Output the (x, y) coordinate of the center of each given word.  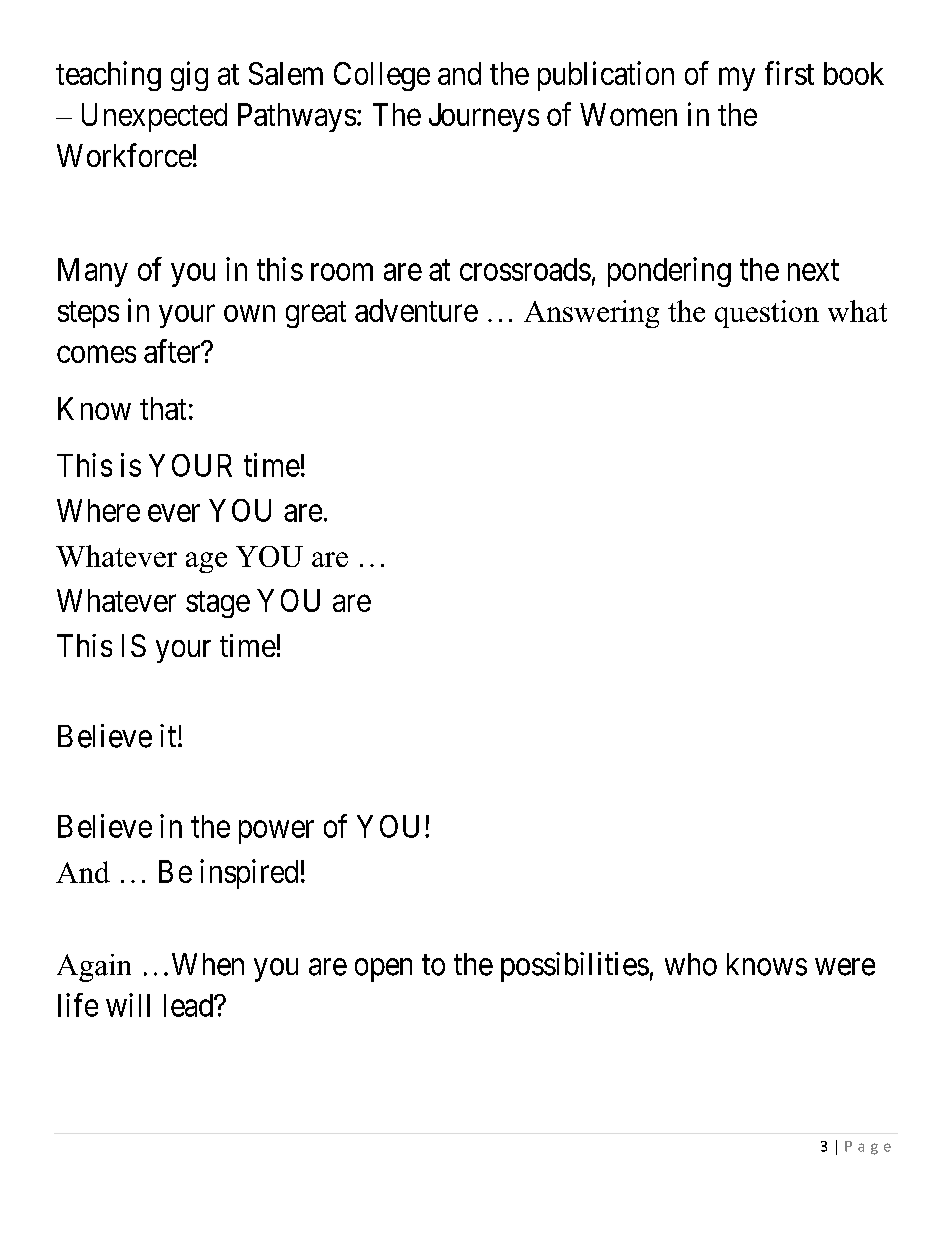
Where (98, 510)
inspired (249, 874)
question (767, 314)
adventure (416, 310)
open (383, 970)
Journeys (484, 117)
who (691, 964)
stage (218, 604)
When (208, 964)
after (173, 351)
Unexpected (154, 117)
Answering (591, 314)
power (276, 832)
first (789, 73)
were (845, 967)
